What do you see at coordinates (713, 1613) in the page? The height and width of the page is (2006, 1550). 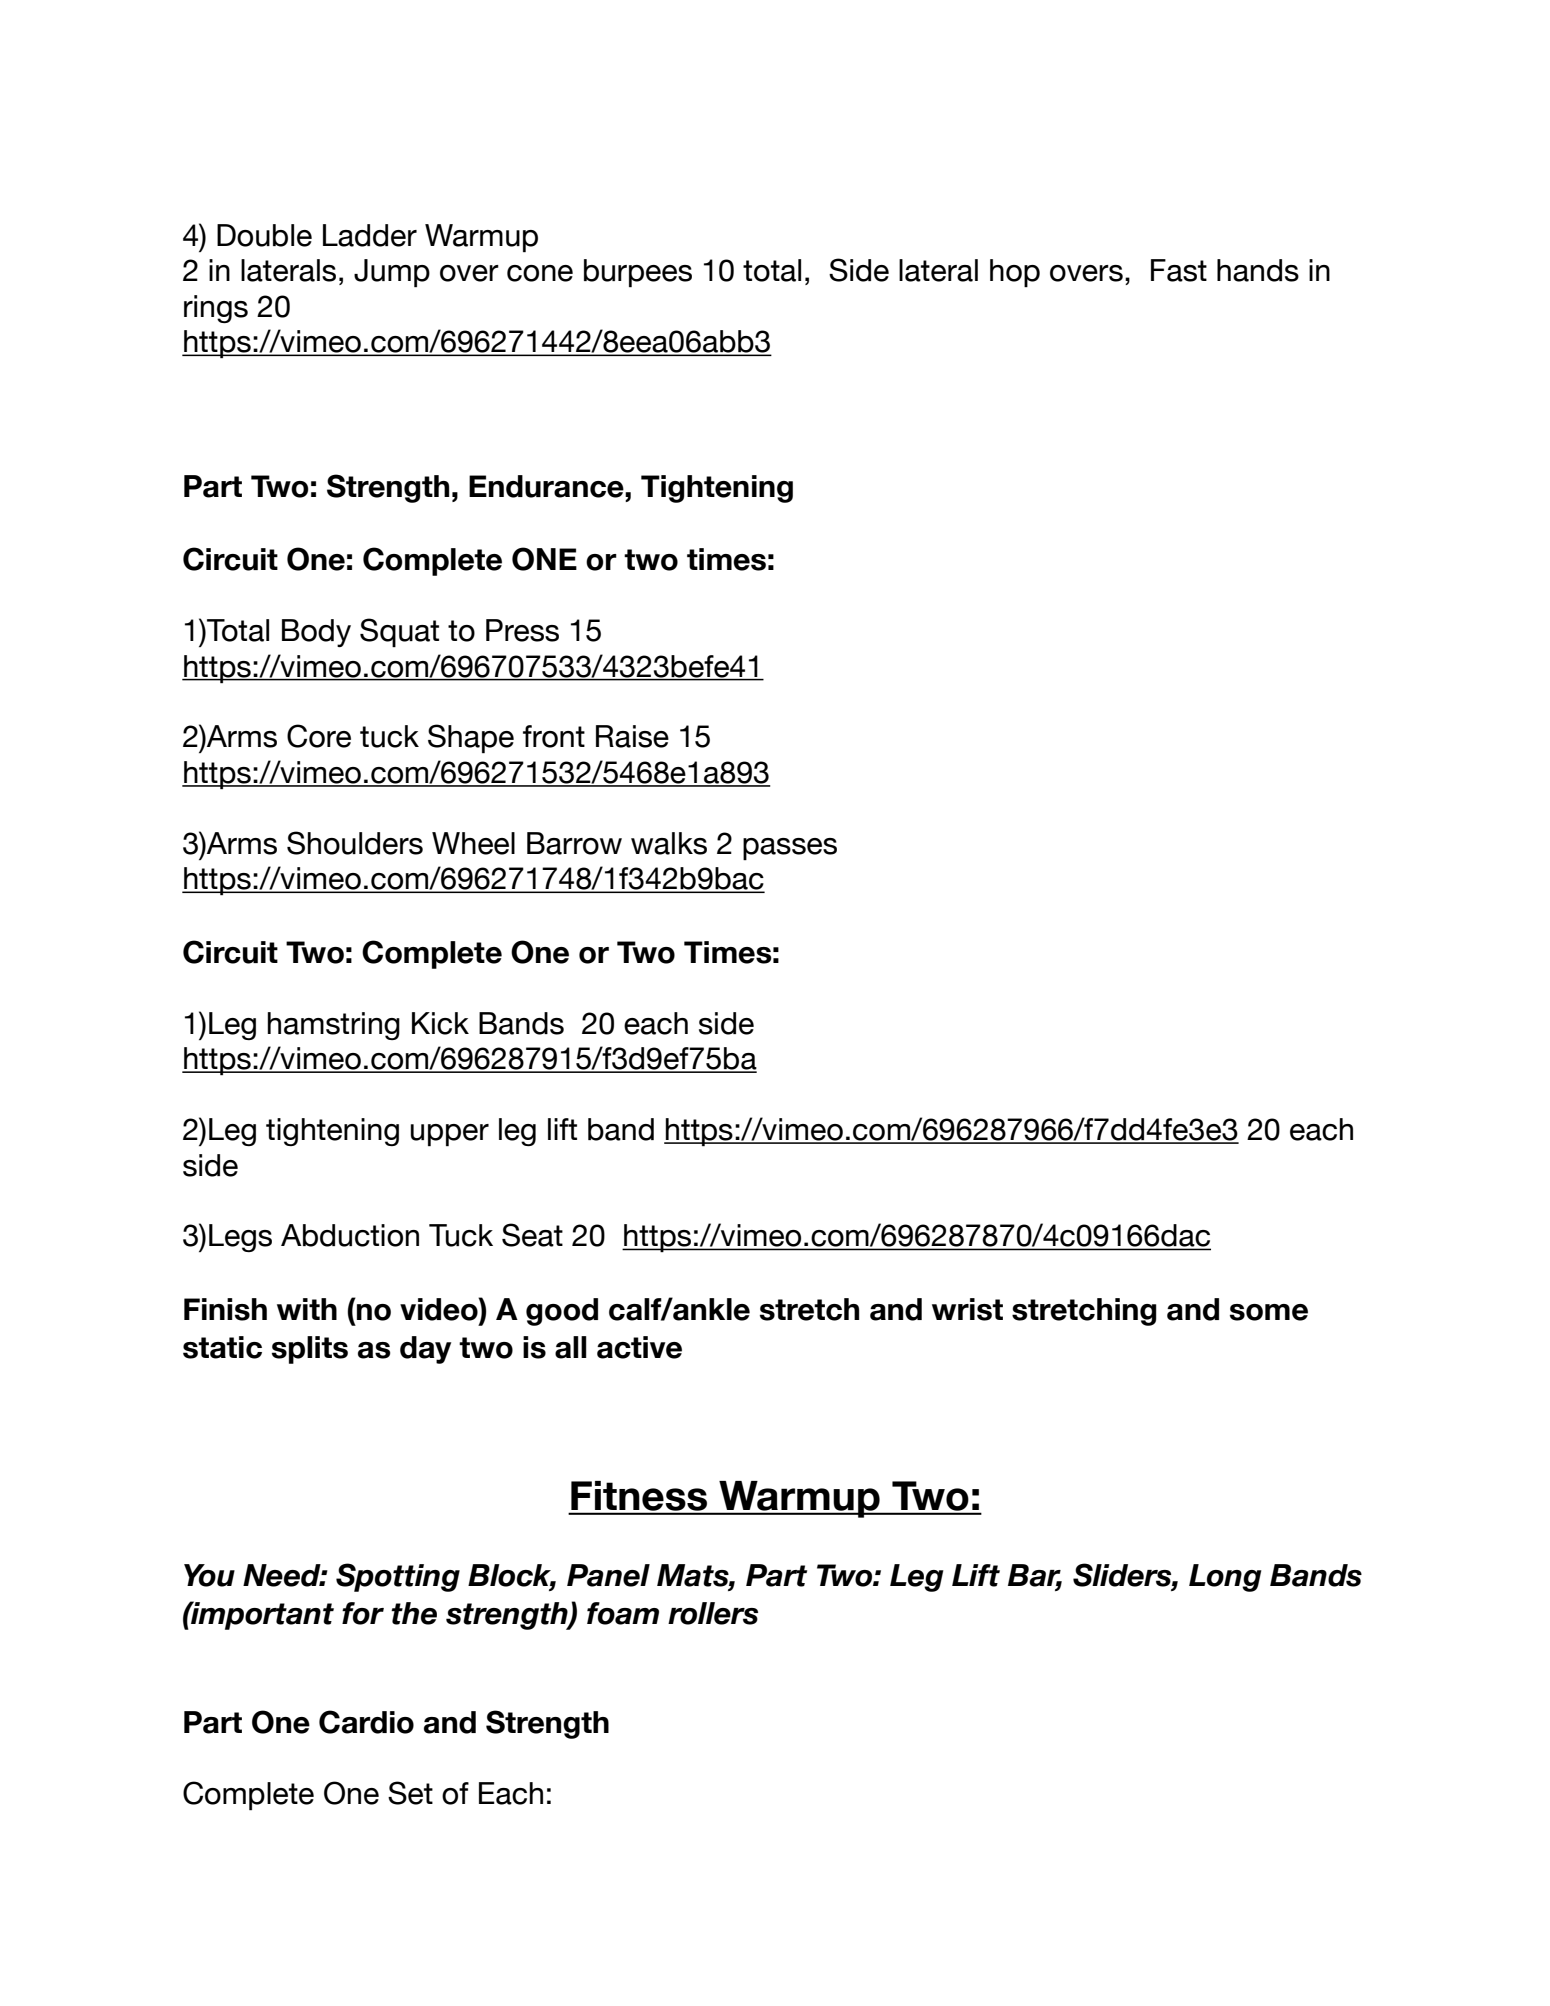 I see `rollers` at bounding box center [713, 1613].
